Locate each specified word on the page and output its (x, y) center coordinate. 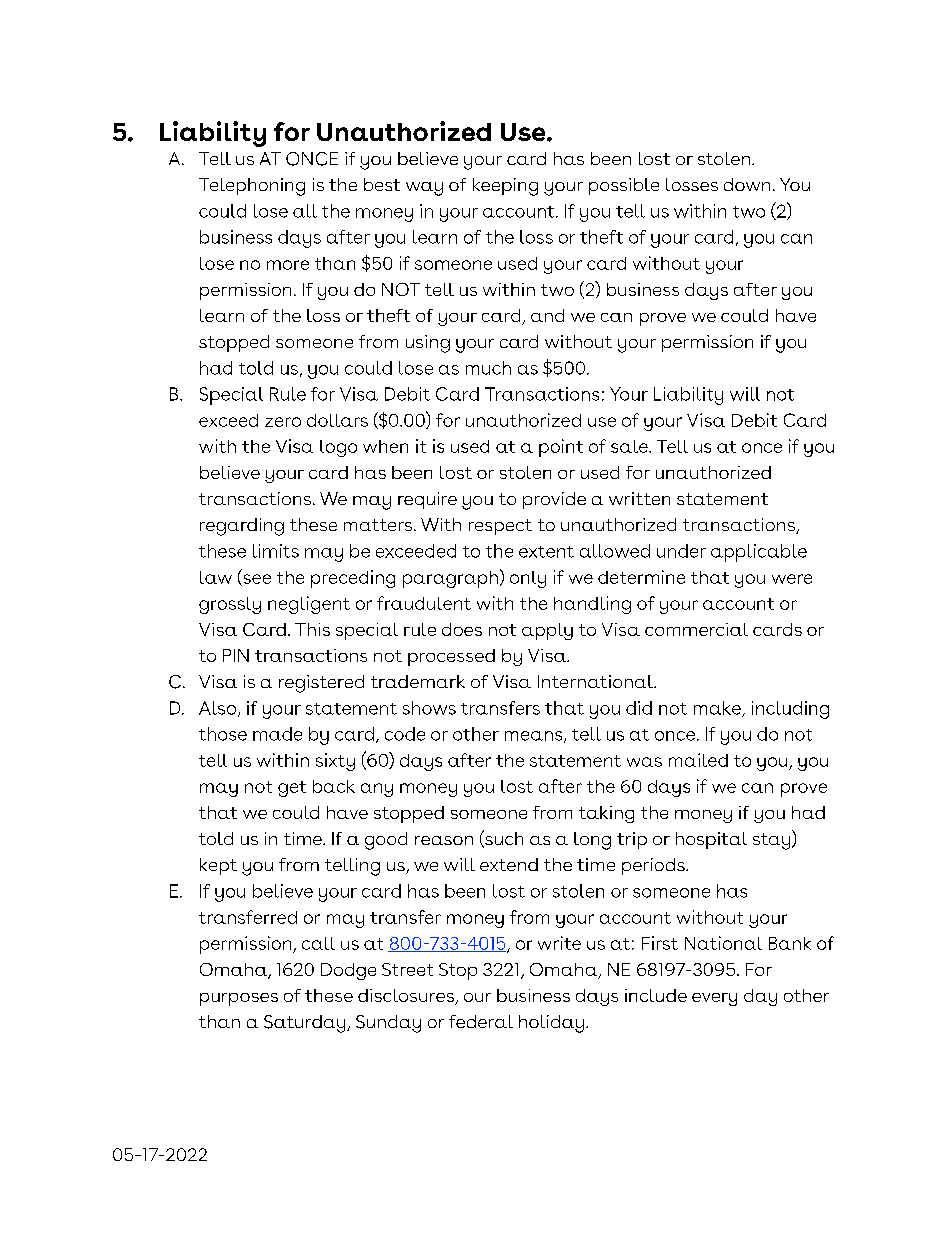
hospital (711, 840)
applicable (759, 553)
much (488, 368)
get (292, 789)
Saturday (306, 1024)
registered (321, 684)
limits (276, 551)
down (747, 184)
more (288, 265)
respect (500, 527)
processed (451, 657)
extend (509, 864)
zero (283, 422)
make (718, 709)
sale (630, 446)
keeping (505, 187)
